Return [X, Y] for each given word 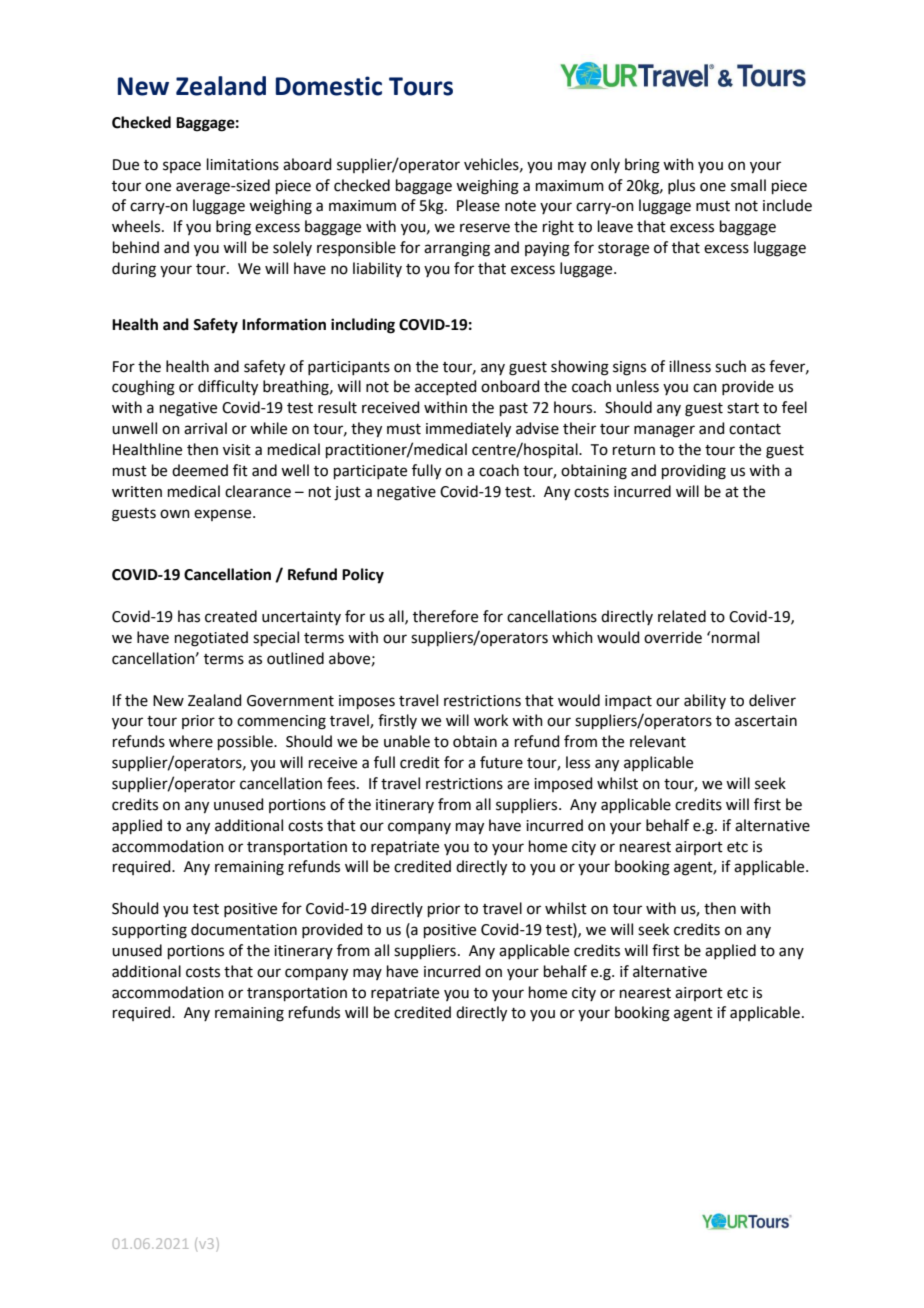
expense [224, 515]
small [748, 185]
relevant [658, 741]
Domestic [329, 86]
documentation [244, 929]
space [182, 167]
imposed [563, 784]
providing [694, 472]
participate [370, 472]
